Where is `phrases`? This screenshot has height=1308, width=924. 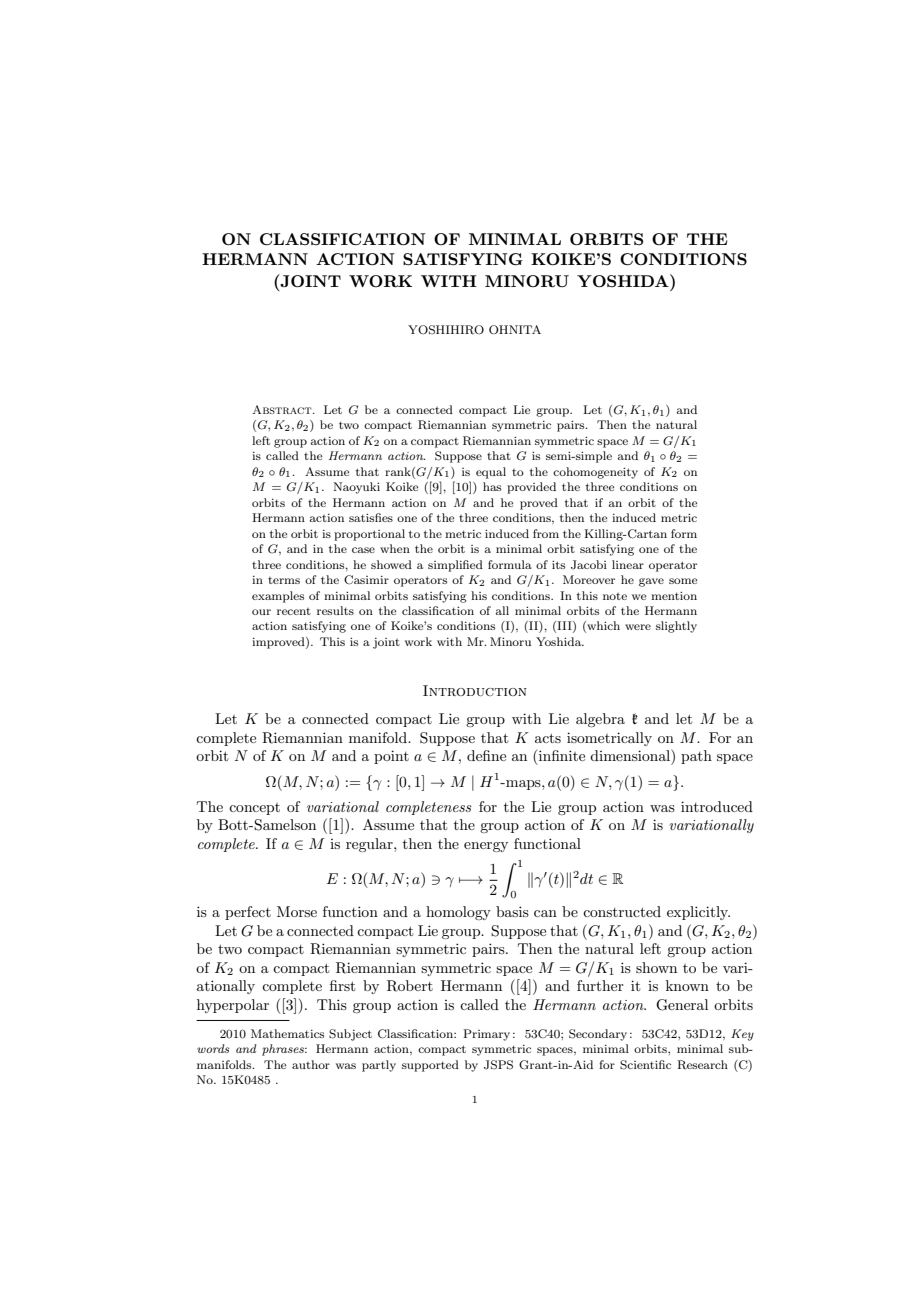
phrases is located at coordinates (284, 1050).
